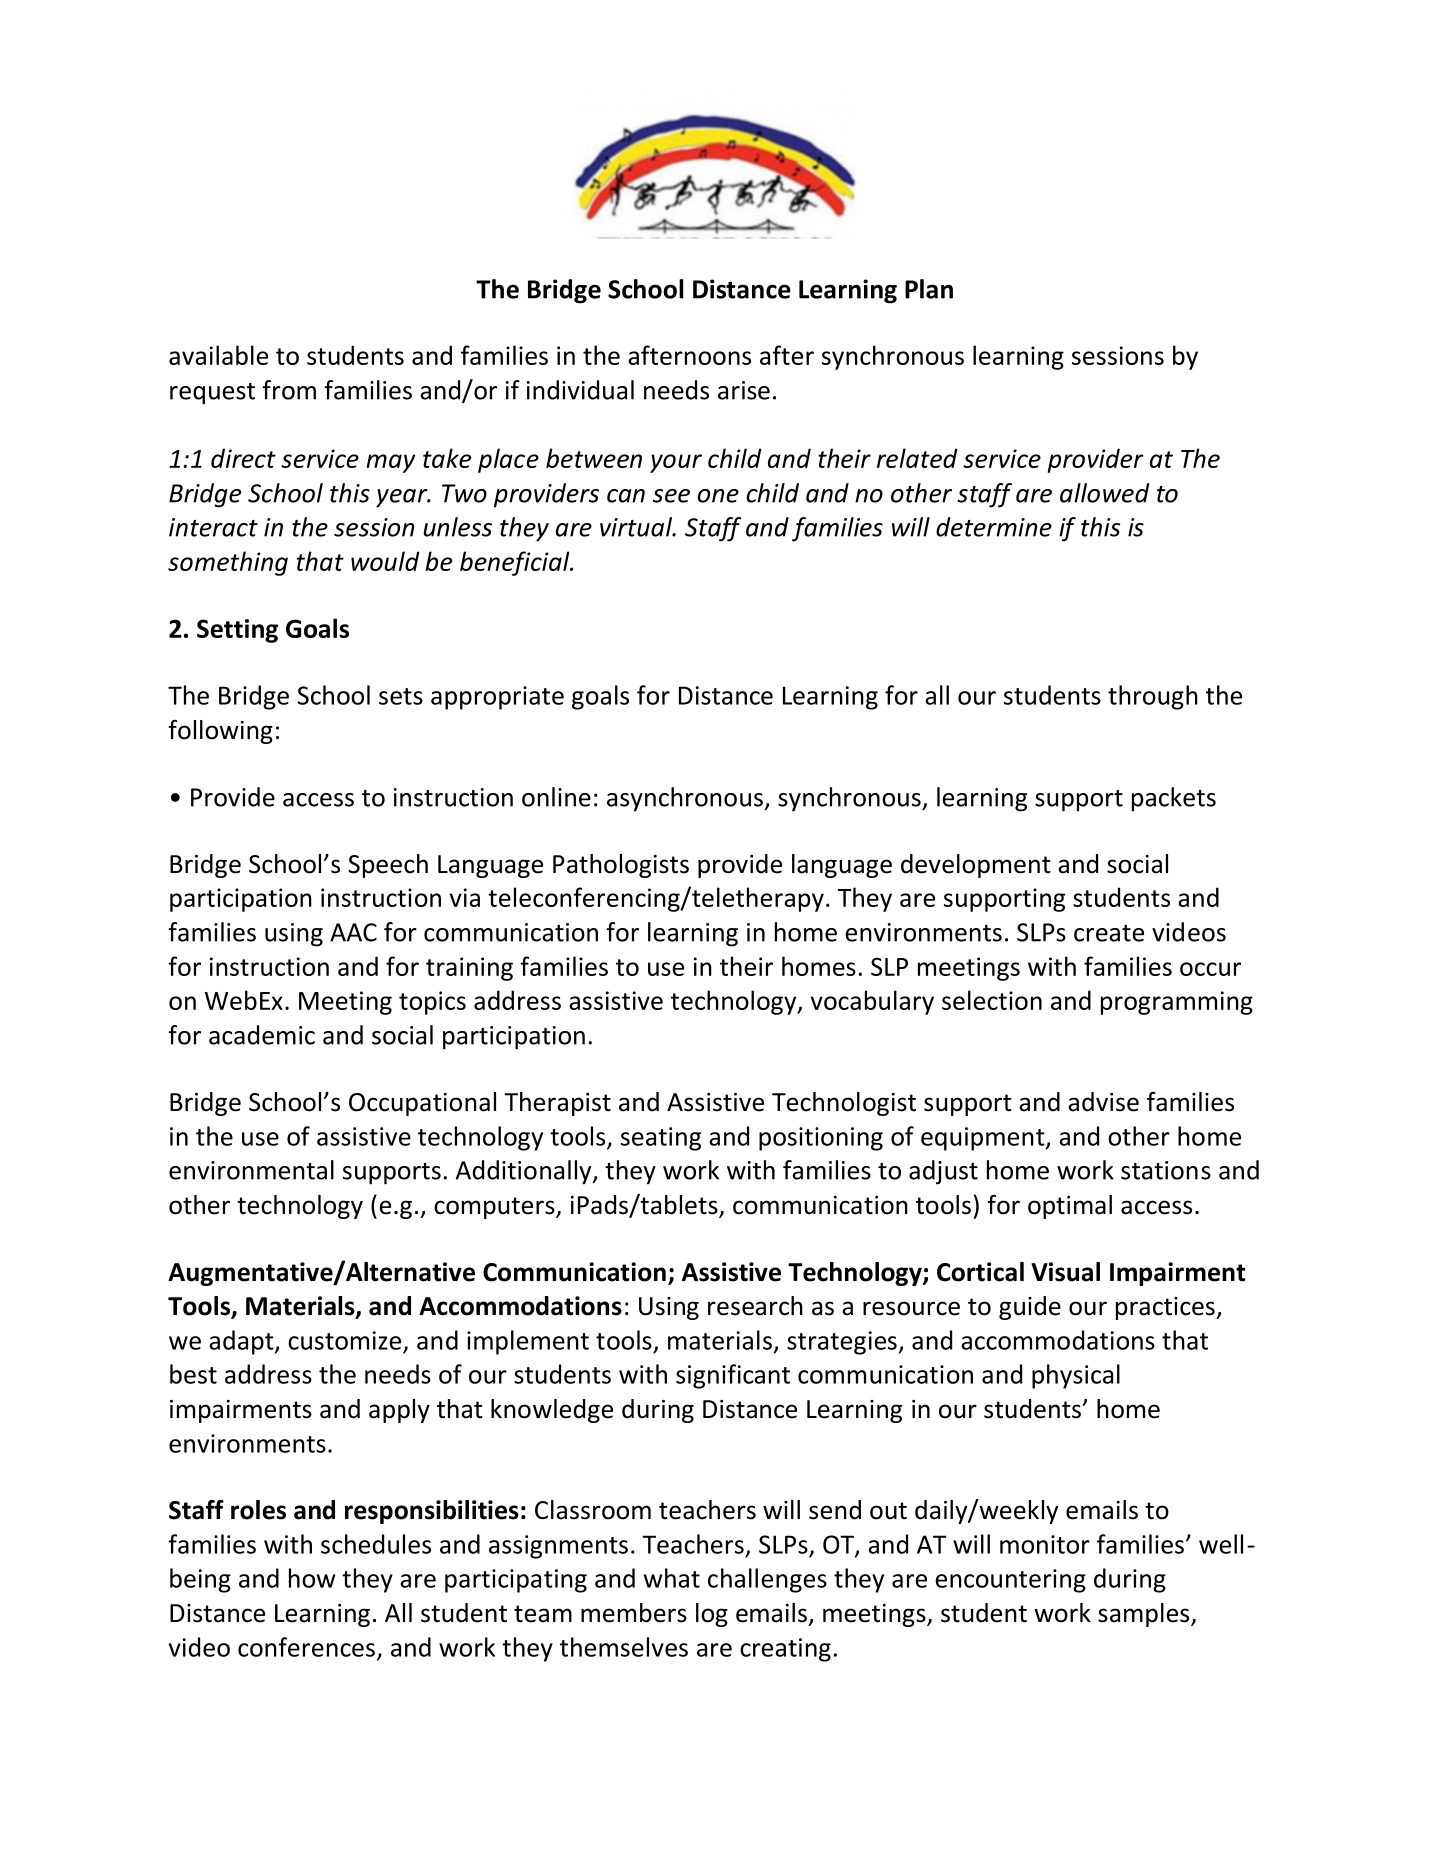 The width and height of the screenshot is (1431, 1852). Describe the element at coordinates (929, 289) in the screenshot. I see `Plan` at that location.
